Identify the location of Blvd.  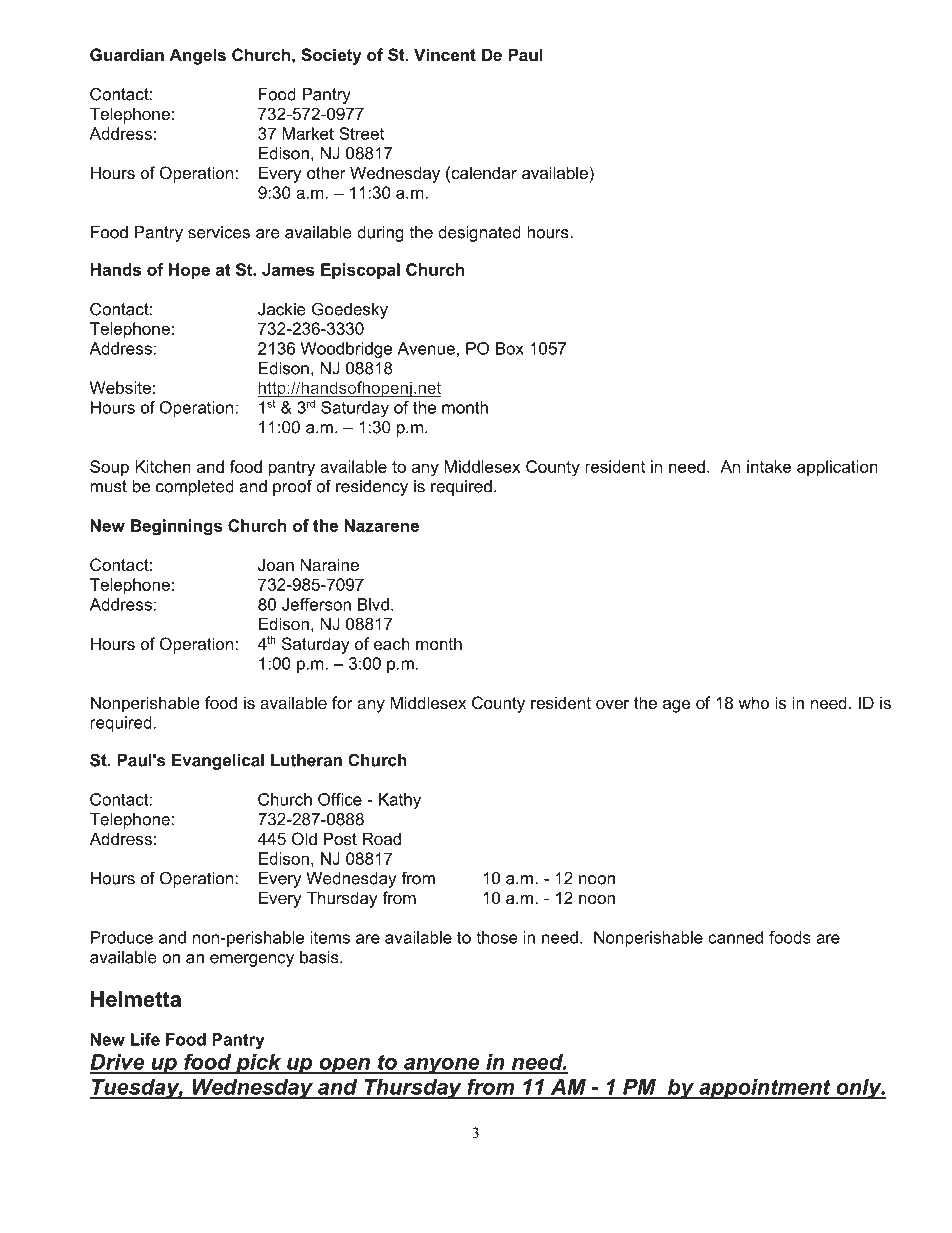
(373, 604).
